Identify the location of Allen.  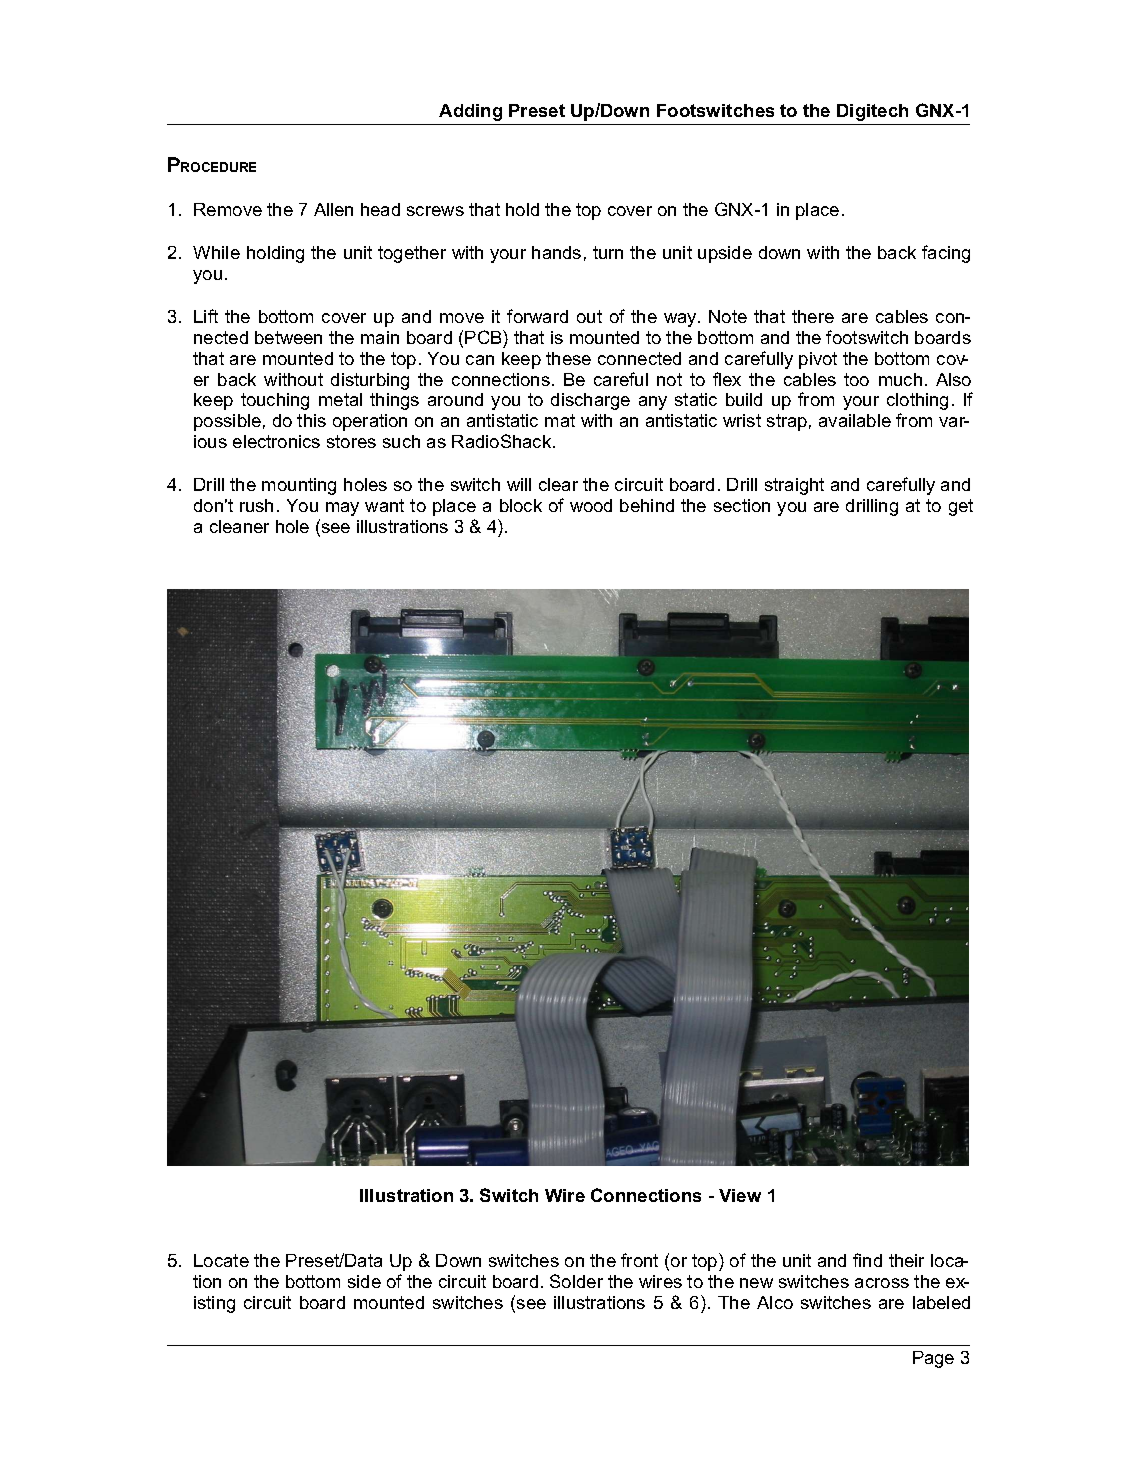
(333, 209).
